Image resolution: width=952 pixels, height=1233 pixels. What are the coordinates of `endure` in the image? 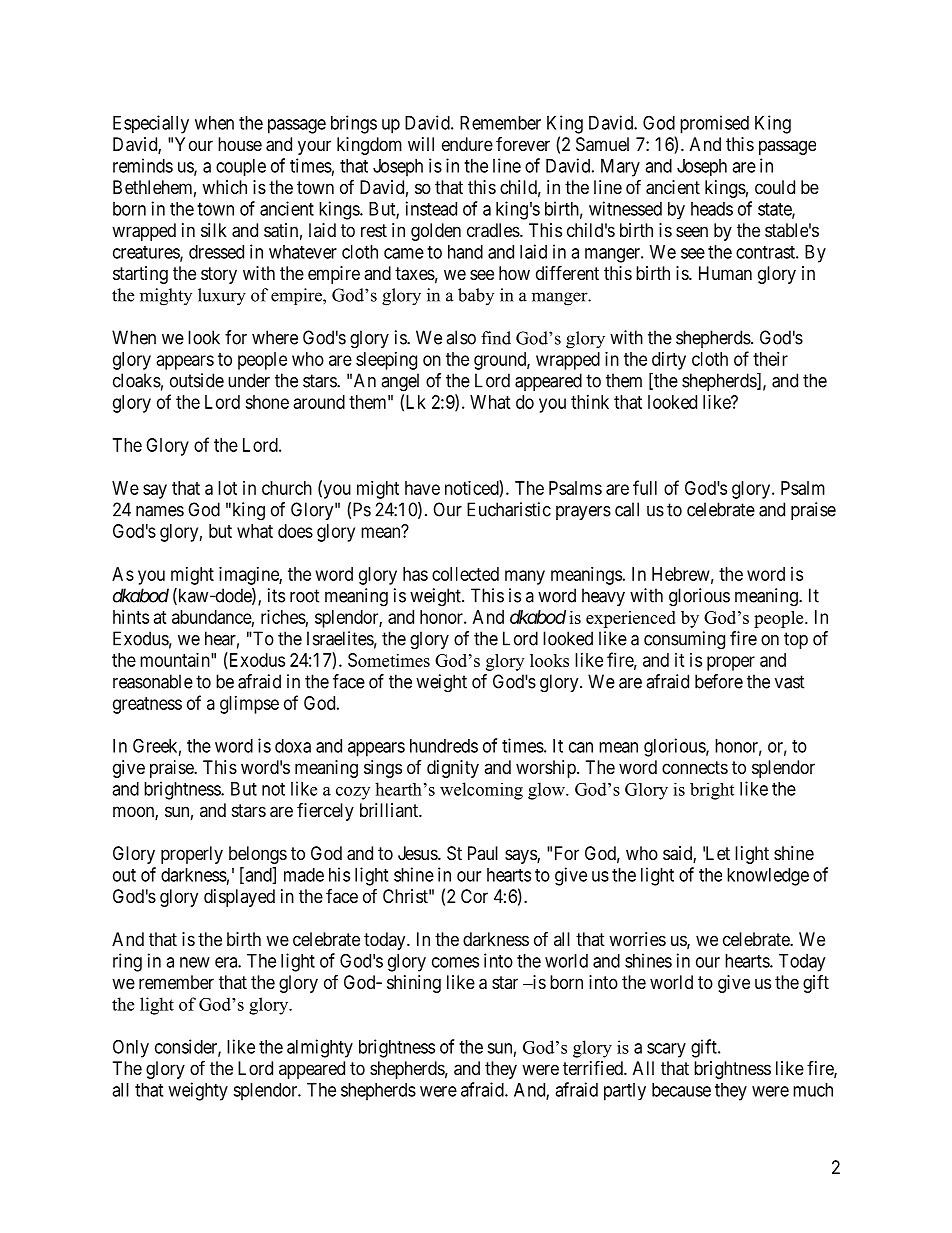 It's located at (467, 144).
